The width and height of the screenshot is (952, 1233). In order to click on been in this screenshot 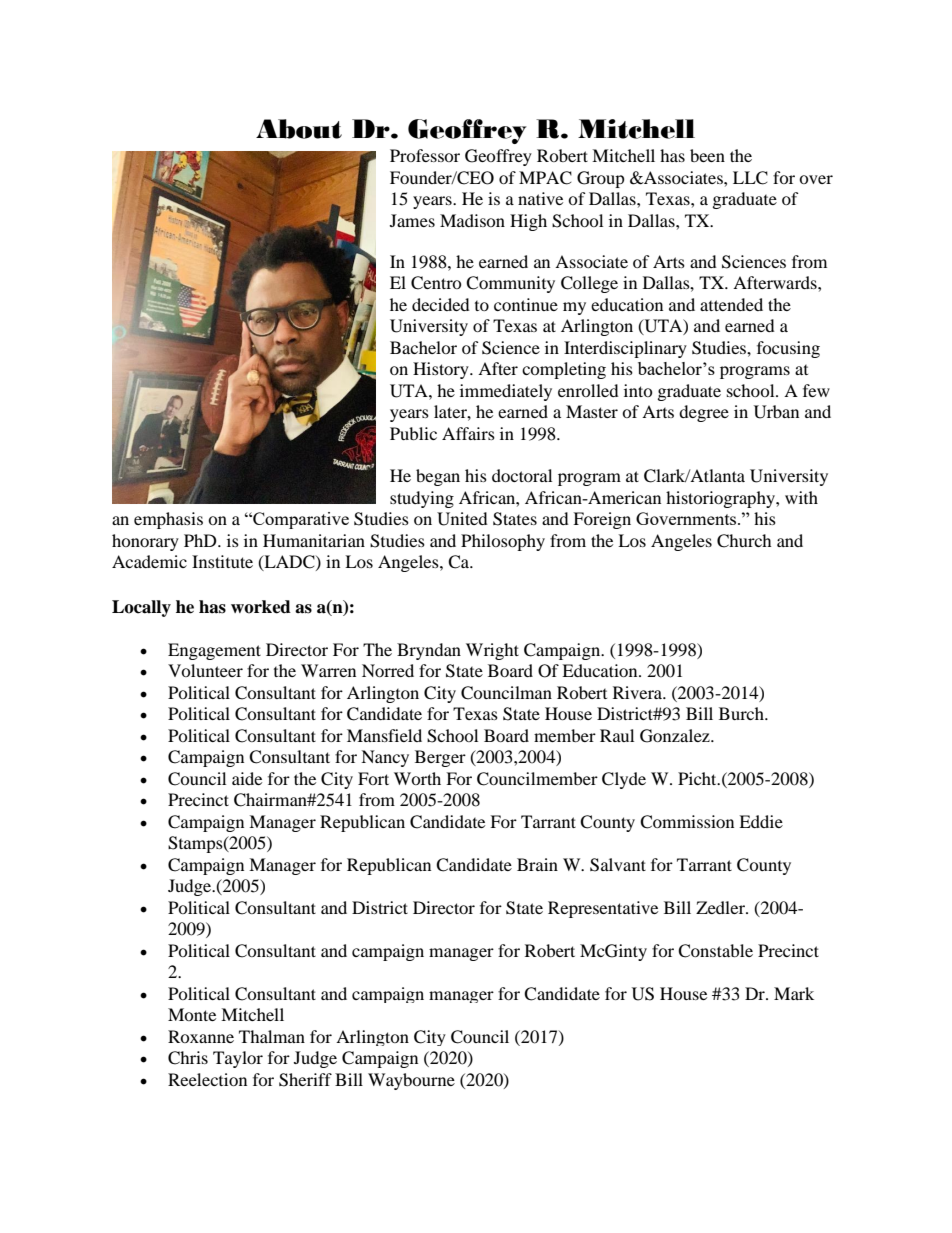, I will do `click(707, 155)`.
